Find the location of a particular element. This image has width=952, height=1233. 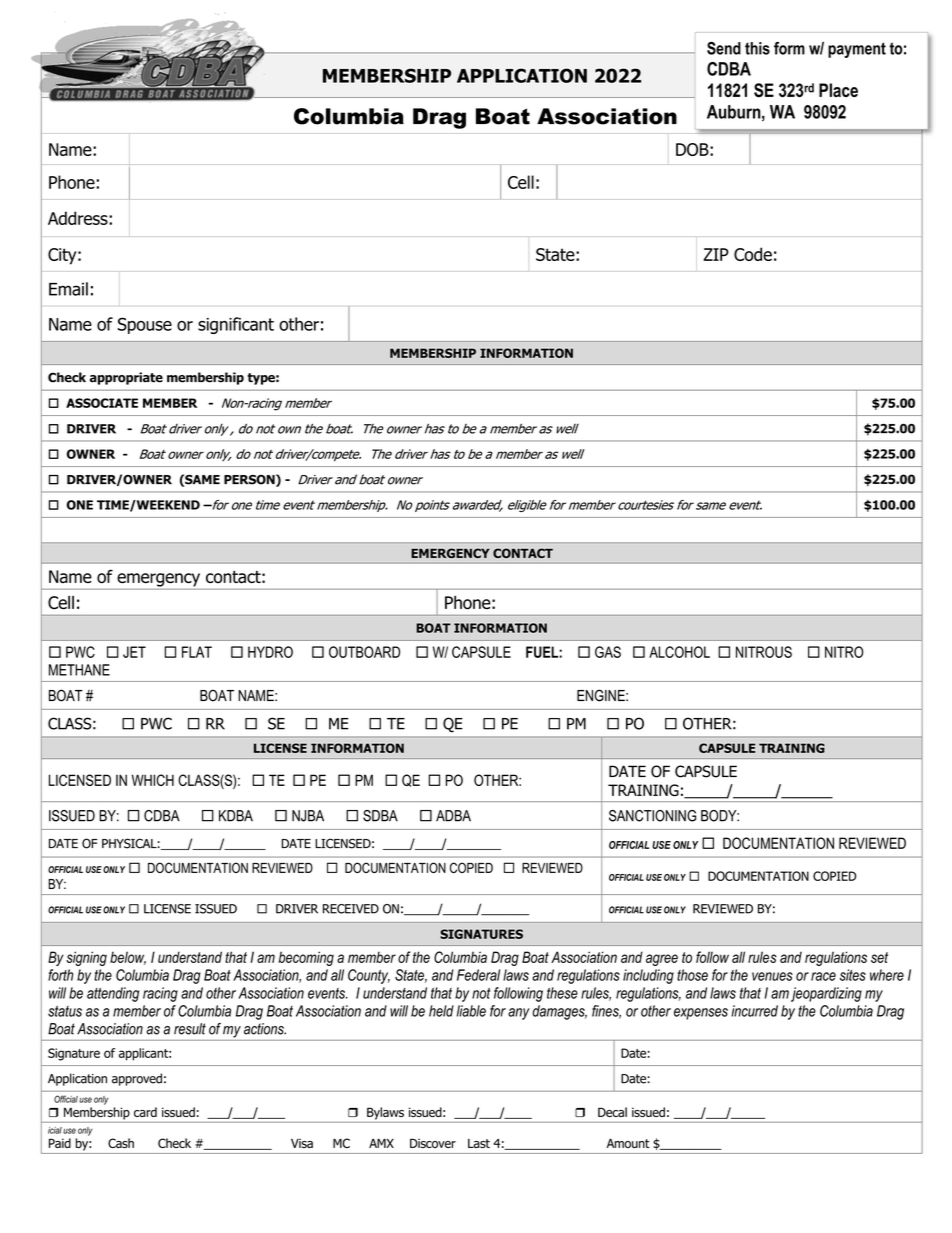

OUTBOARD is located at coordinates (364, 652).
